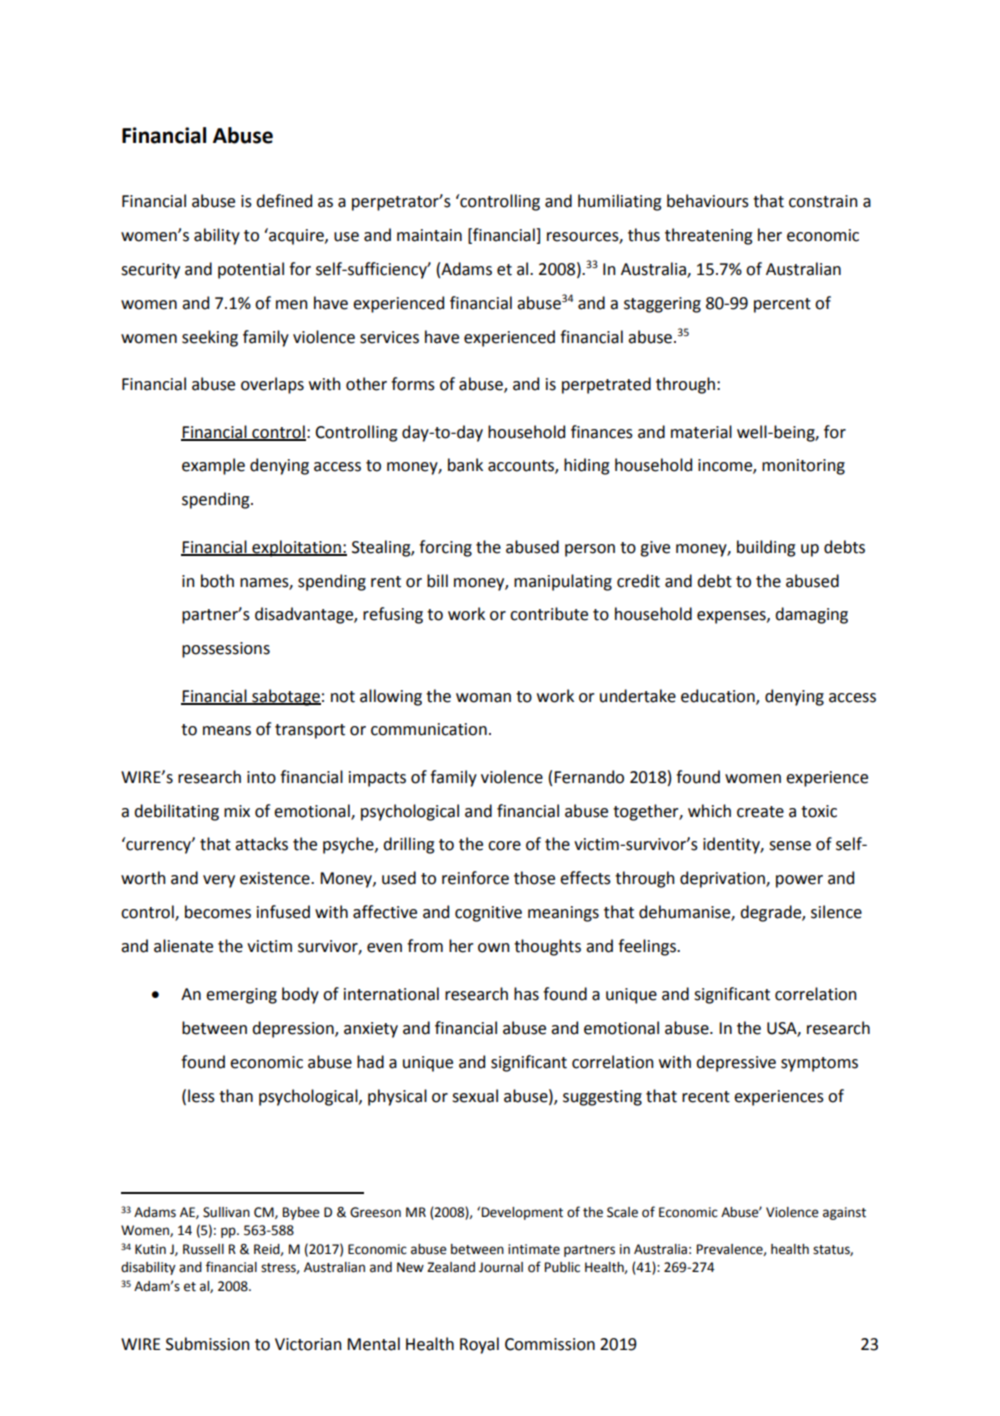 This document has width=1000, height=1416. Describe the element at coordinates (465, 465) in the document. I see `bank` at that location.
